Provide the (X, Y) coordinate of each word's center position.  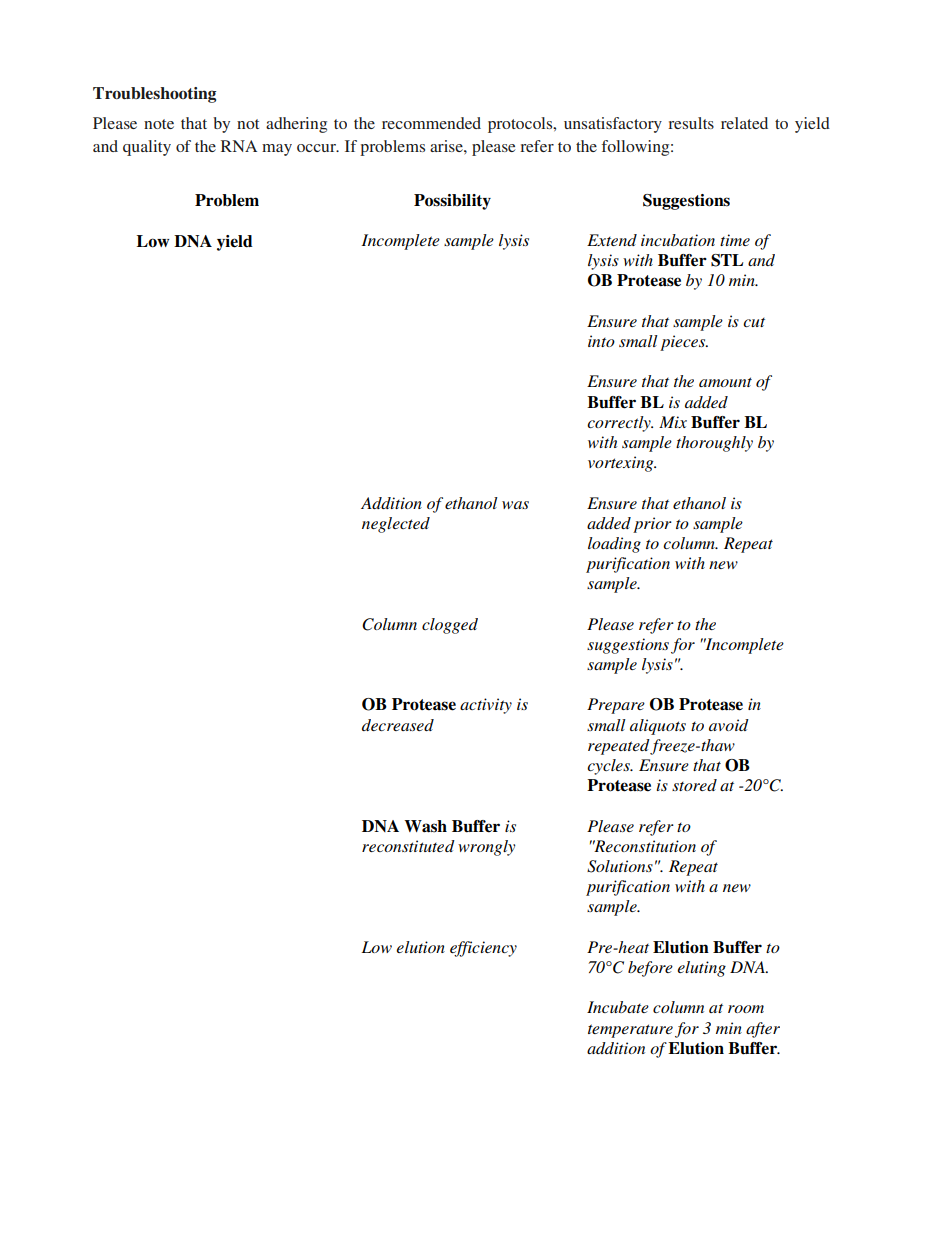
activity (486, 706)
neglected (396, 525)
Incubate (618, 1007)
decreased (398, 725)
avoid (729, 725)
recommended (431, 123)
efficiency (483, 949)
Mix (673, 422)
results (691, 123)
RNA (239, 146)
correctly (620, 424)
